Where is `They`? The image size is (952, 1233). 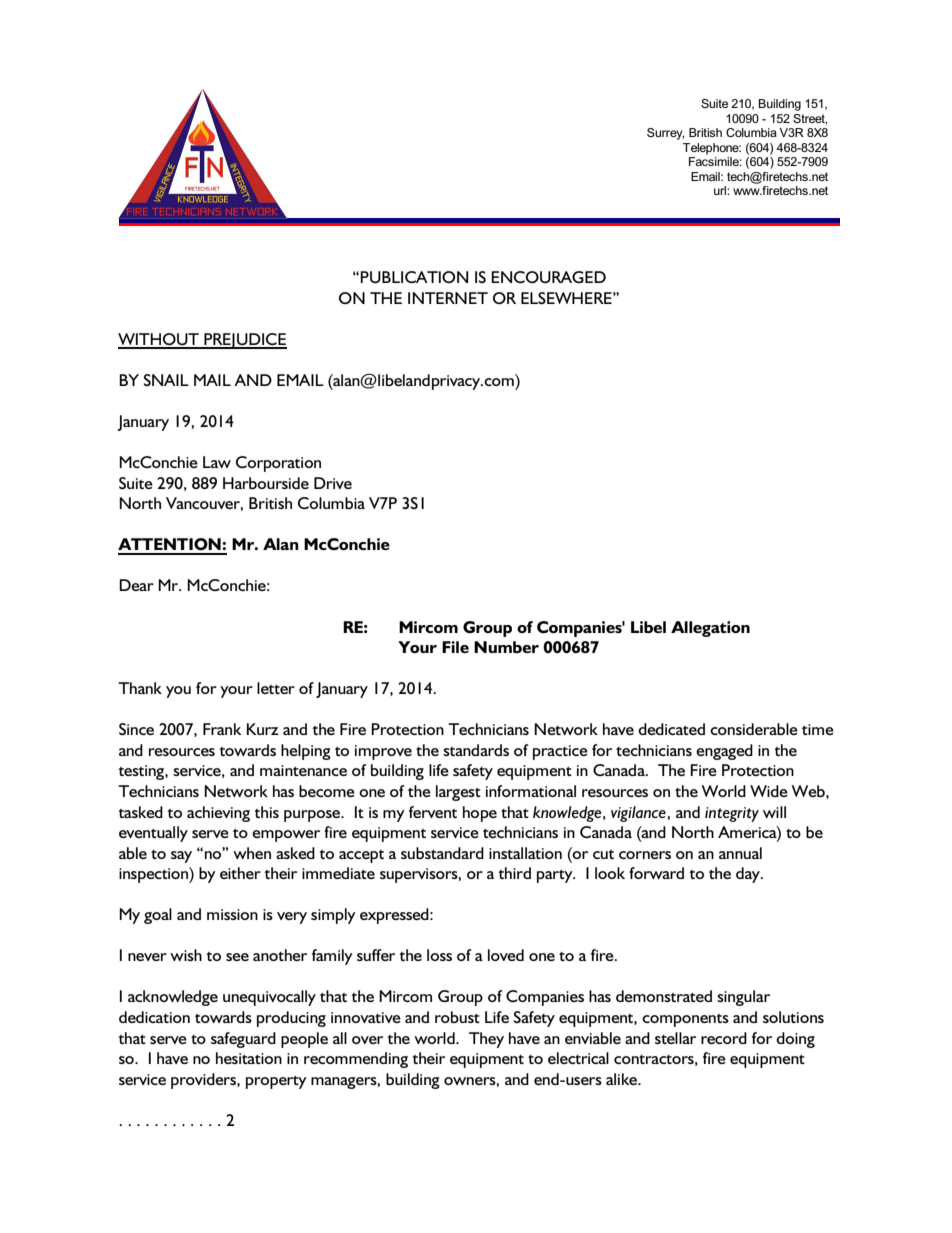
They is located at coordinates (486, 1040).
